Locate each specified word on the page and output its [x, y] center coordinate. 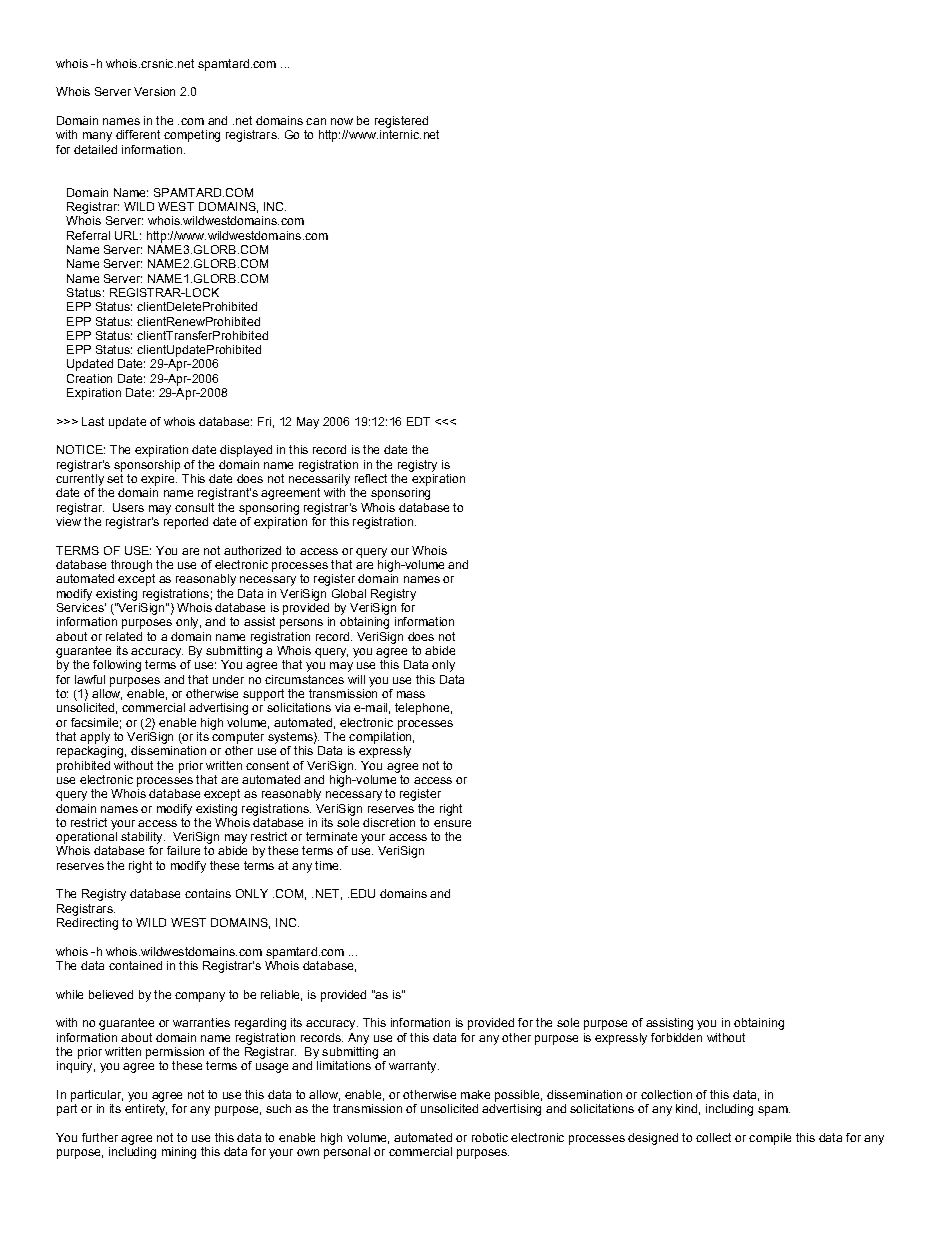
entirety [146, 1110]
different [138, 134]
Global [349, 593]
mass [411, 694]
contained [135, 965]
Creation [89, 378]
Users [128, 507]
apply [95, 738]
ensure [452, 823]
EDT [418, 421]
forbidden [676, 1037]
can [316, 121]
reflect [371, 478]
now [342, 121]
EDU [363, 893]
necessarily [319, 480]
